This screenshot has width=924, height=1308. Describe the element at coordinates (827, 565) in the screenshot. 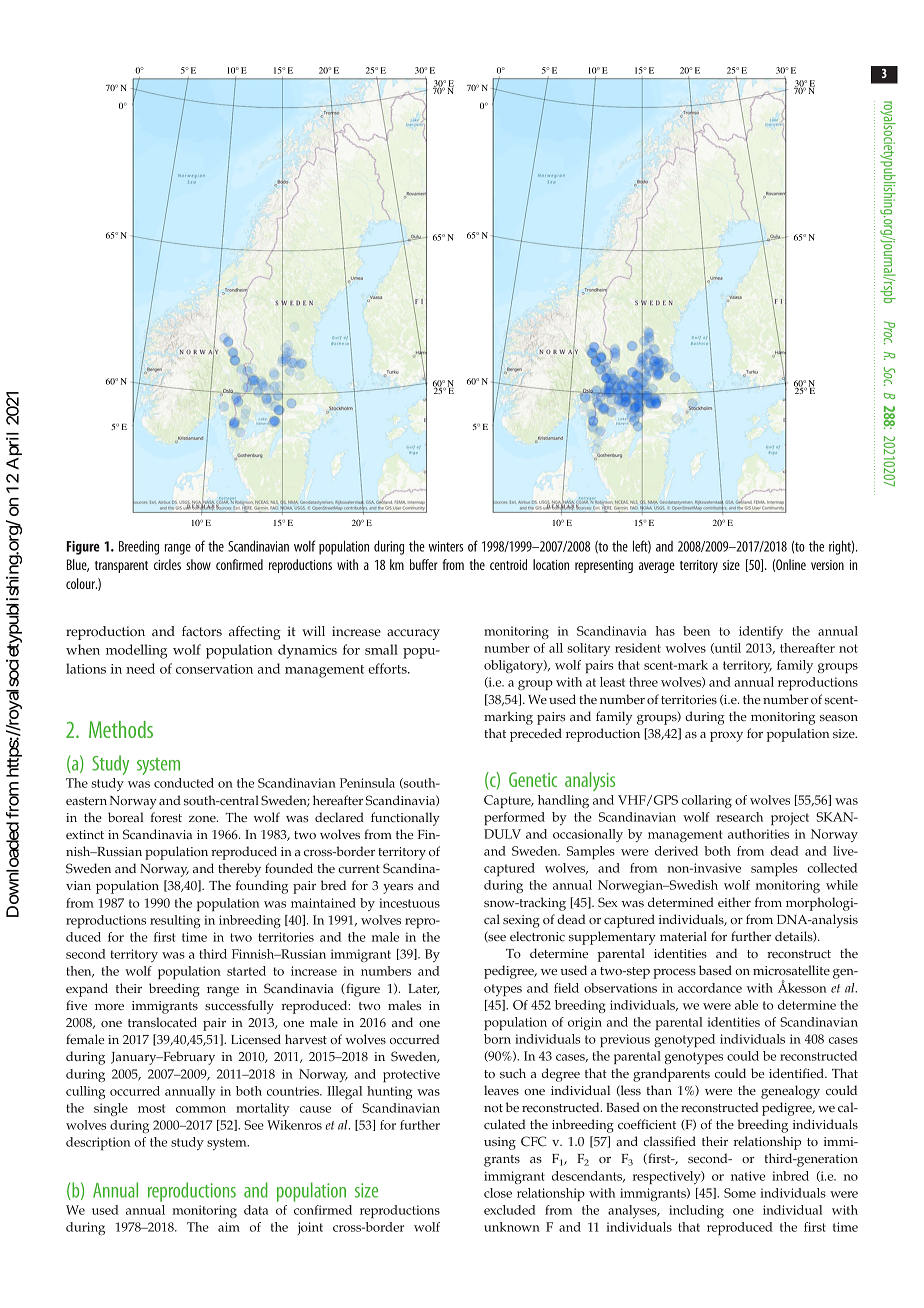

I see `version` at that location.
